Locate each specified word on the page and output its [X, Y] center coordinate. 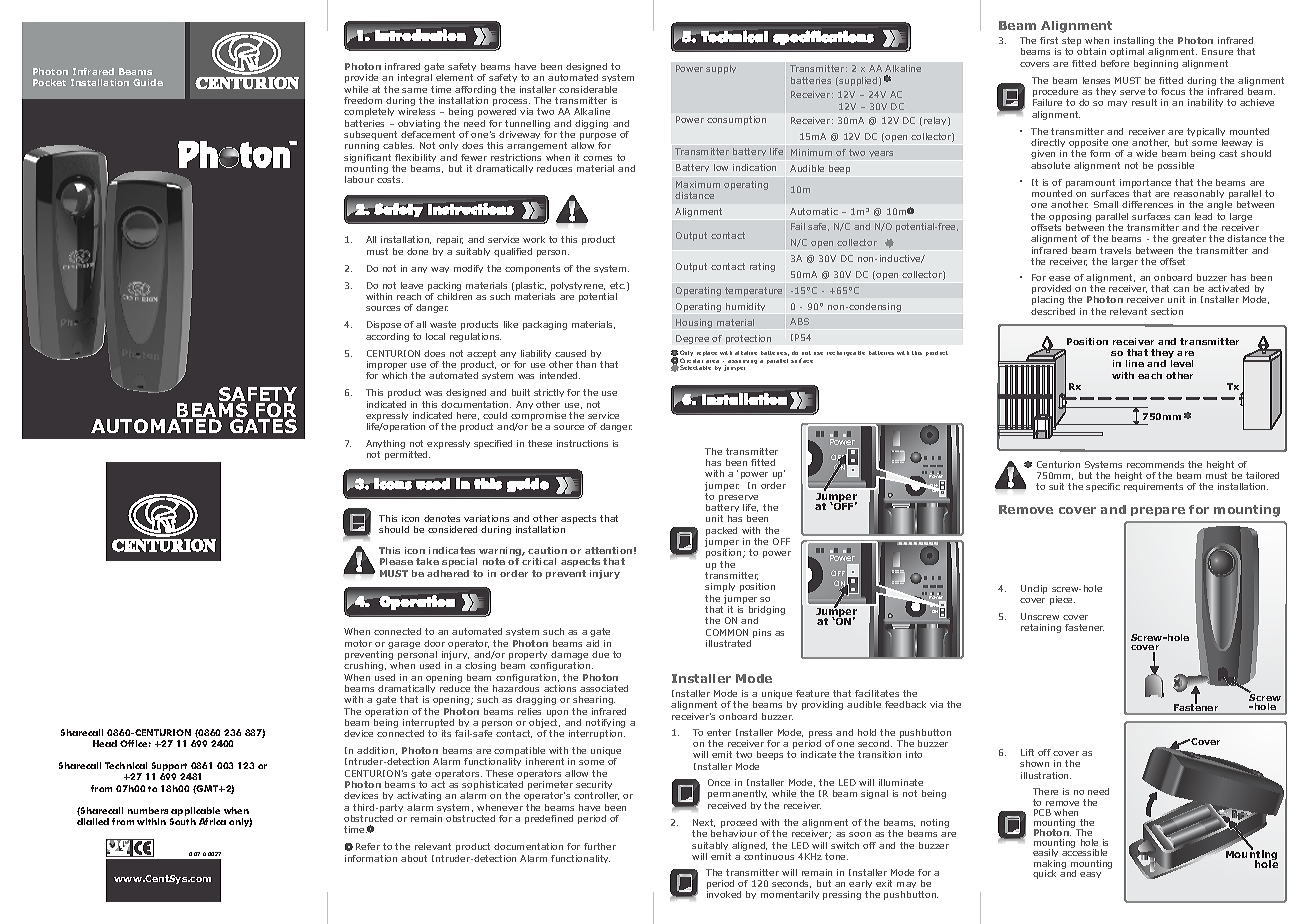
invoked [724, 894]
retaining [1041, 628]
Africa [212, 821]
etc [617, 285]
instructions [582, 443]
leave [412, 285]
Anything [385, 446]
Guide [148, 82]
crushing [365, 666]
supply [721, 69]
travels [1115, 250]
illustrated [728, 643]
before [1115, 63]
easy [1090, 875]
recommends [1155, 464]
